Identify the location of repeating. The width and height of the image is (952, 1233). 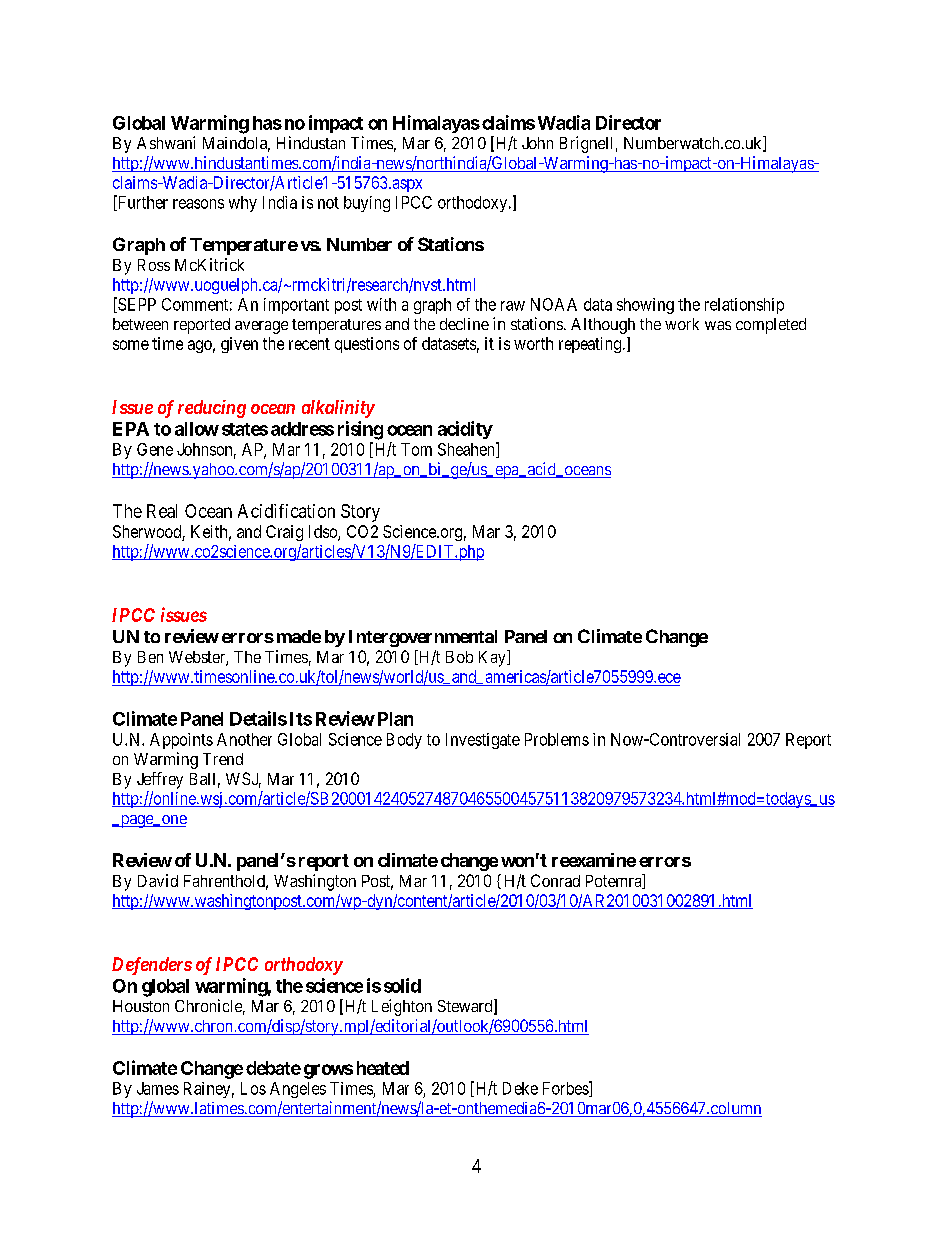
(590, 345).
